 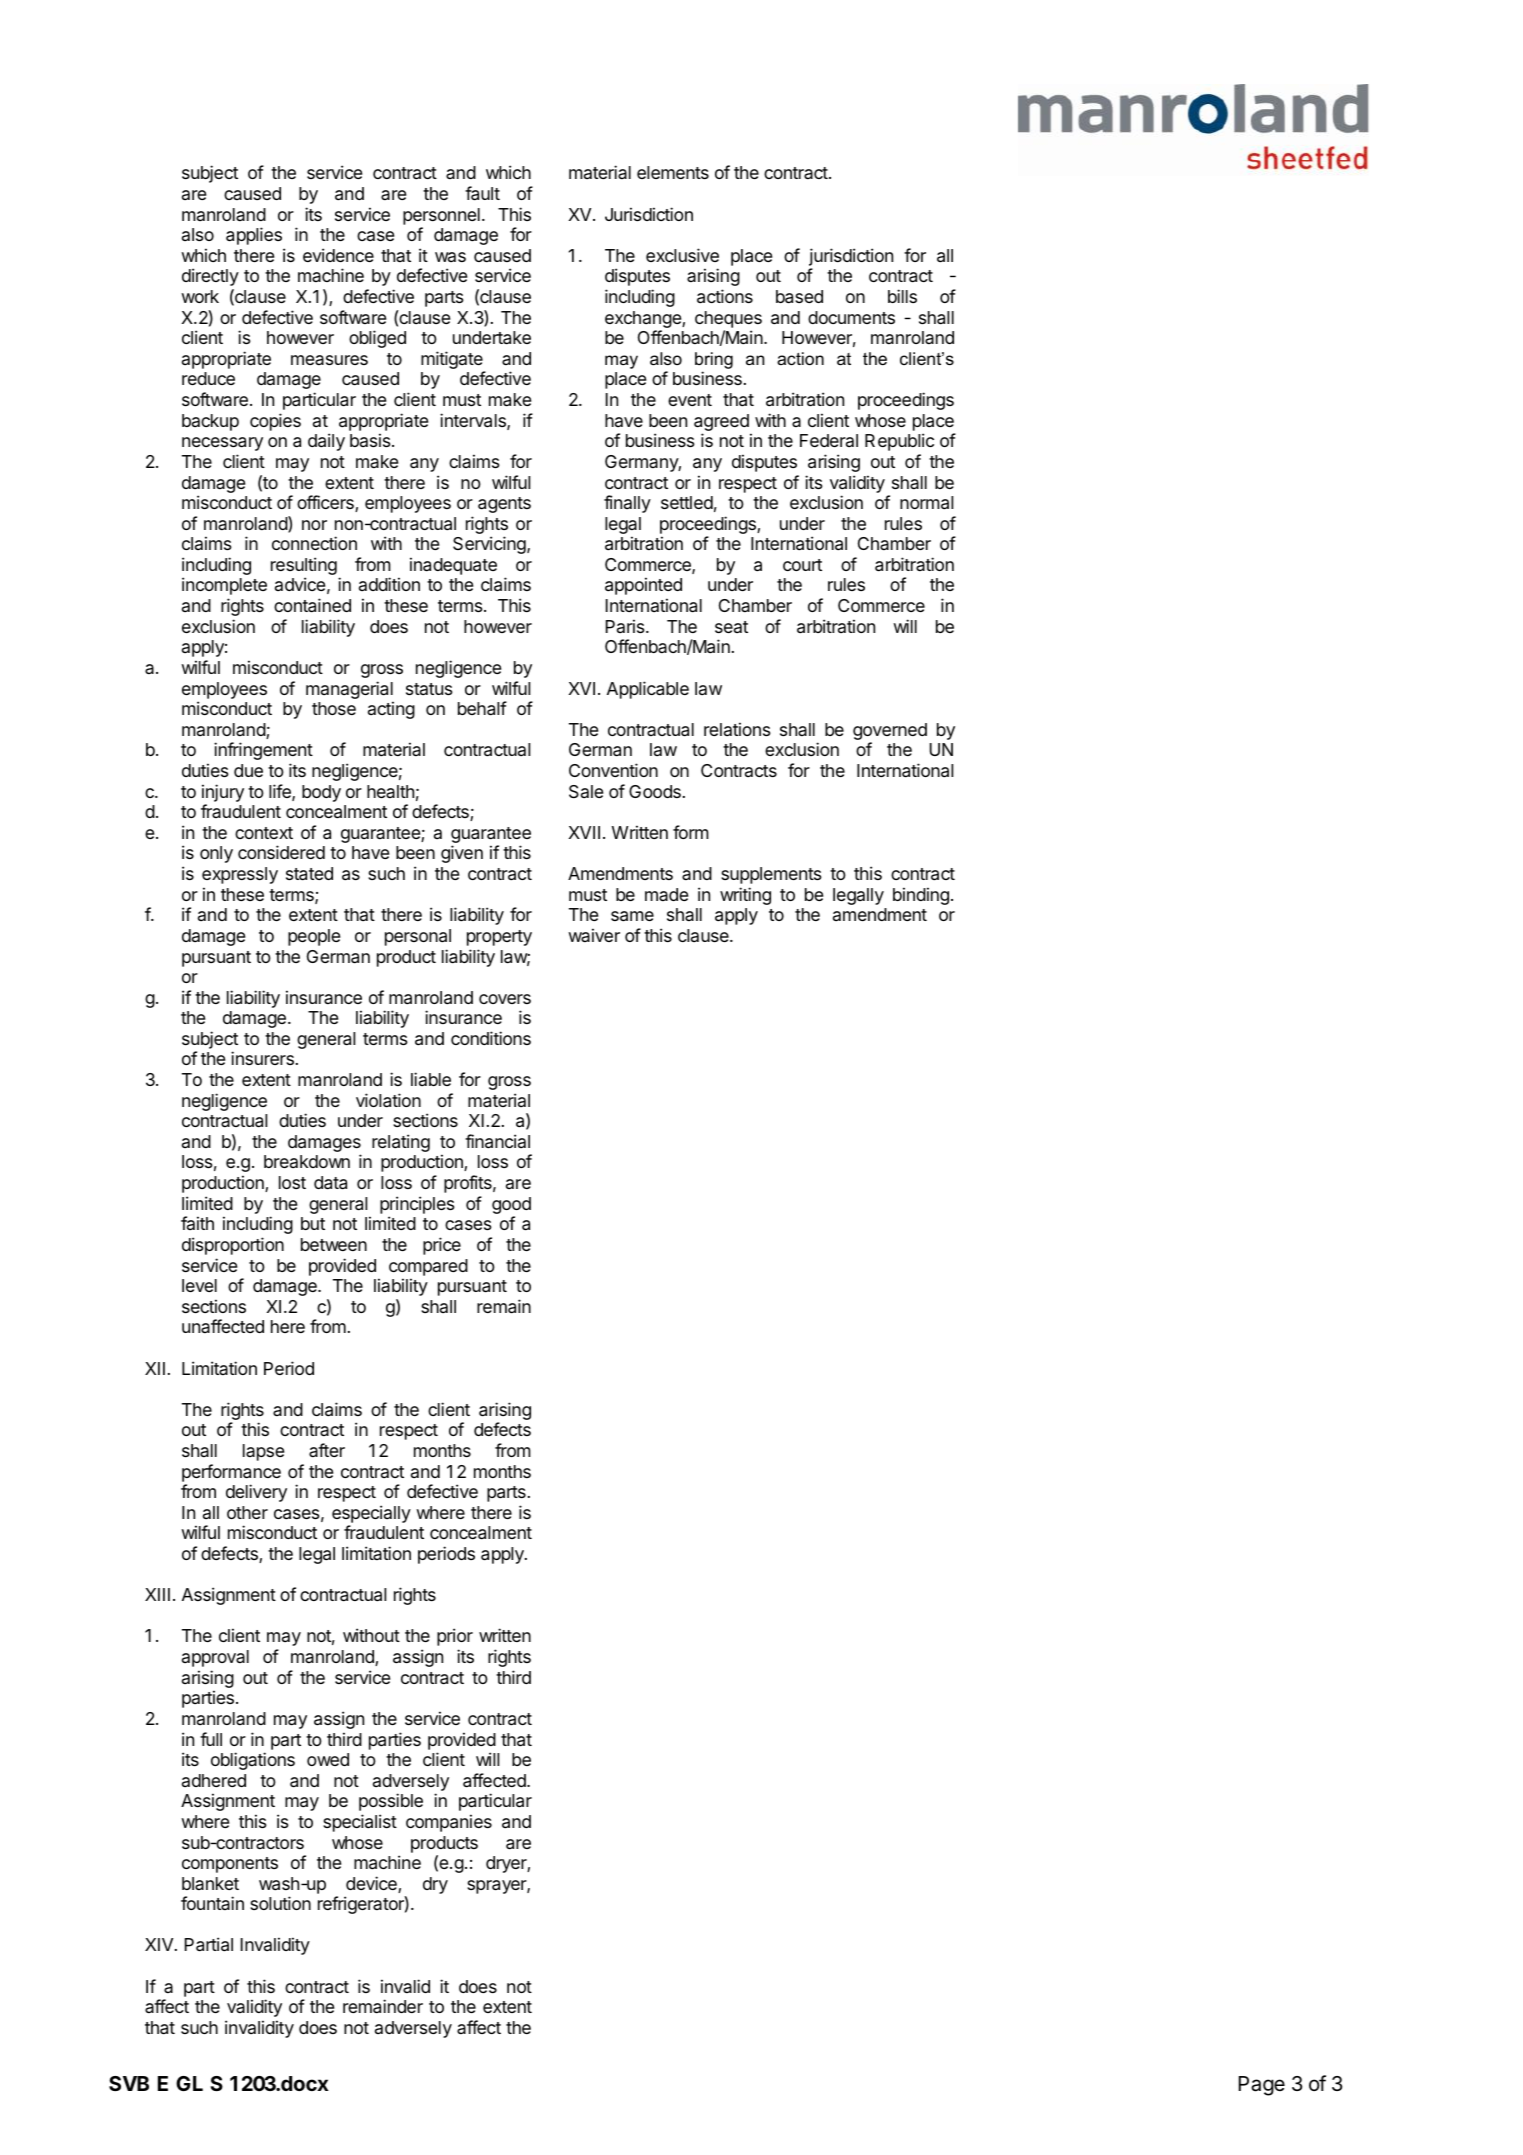 I want to click on applies, so click(x=254, y=236).
